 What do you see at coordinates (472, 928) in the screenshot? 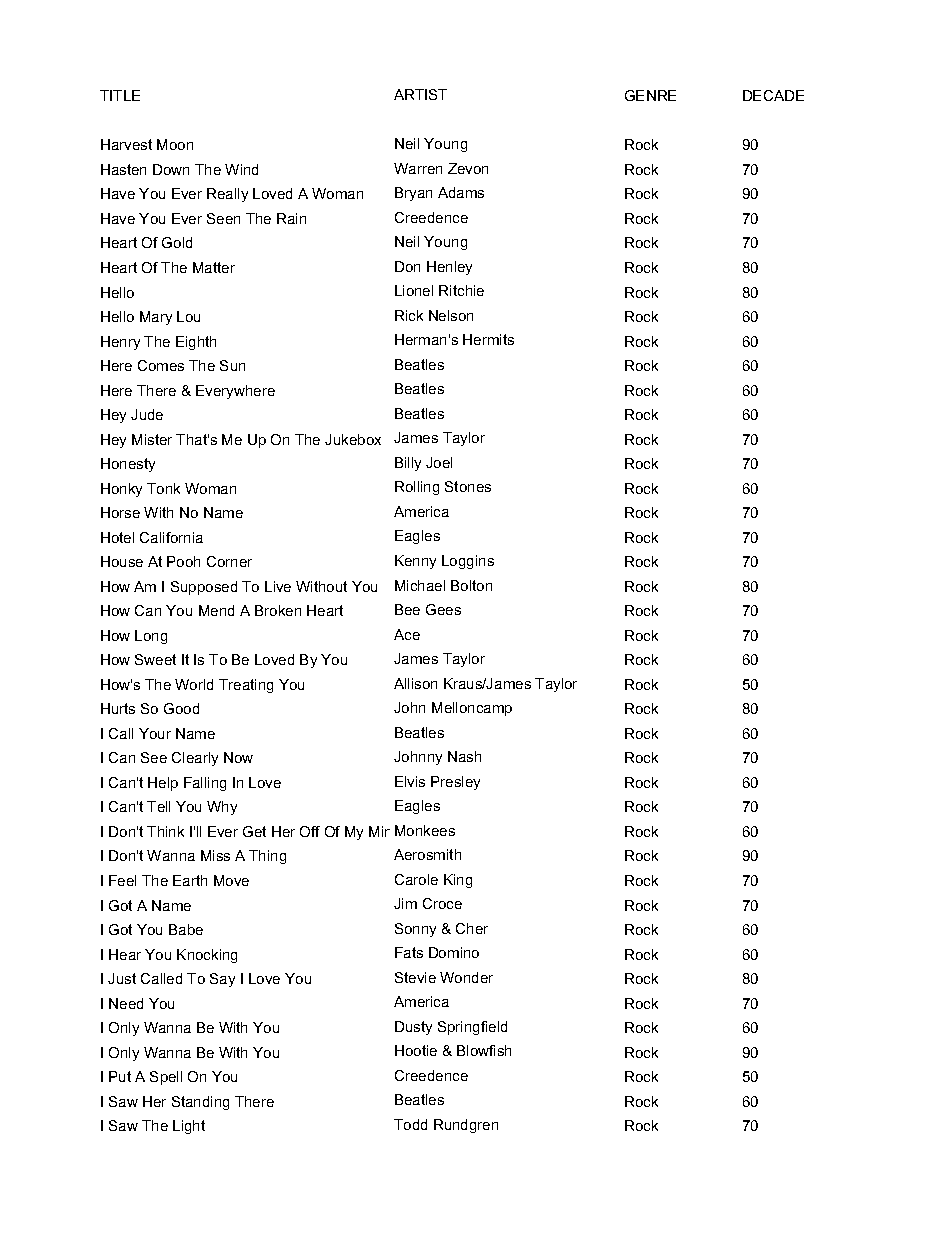
I see `Cher` at bounding box center [472, 928].
